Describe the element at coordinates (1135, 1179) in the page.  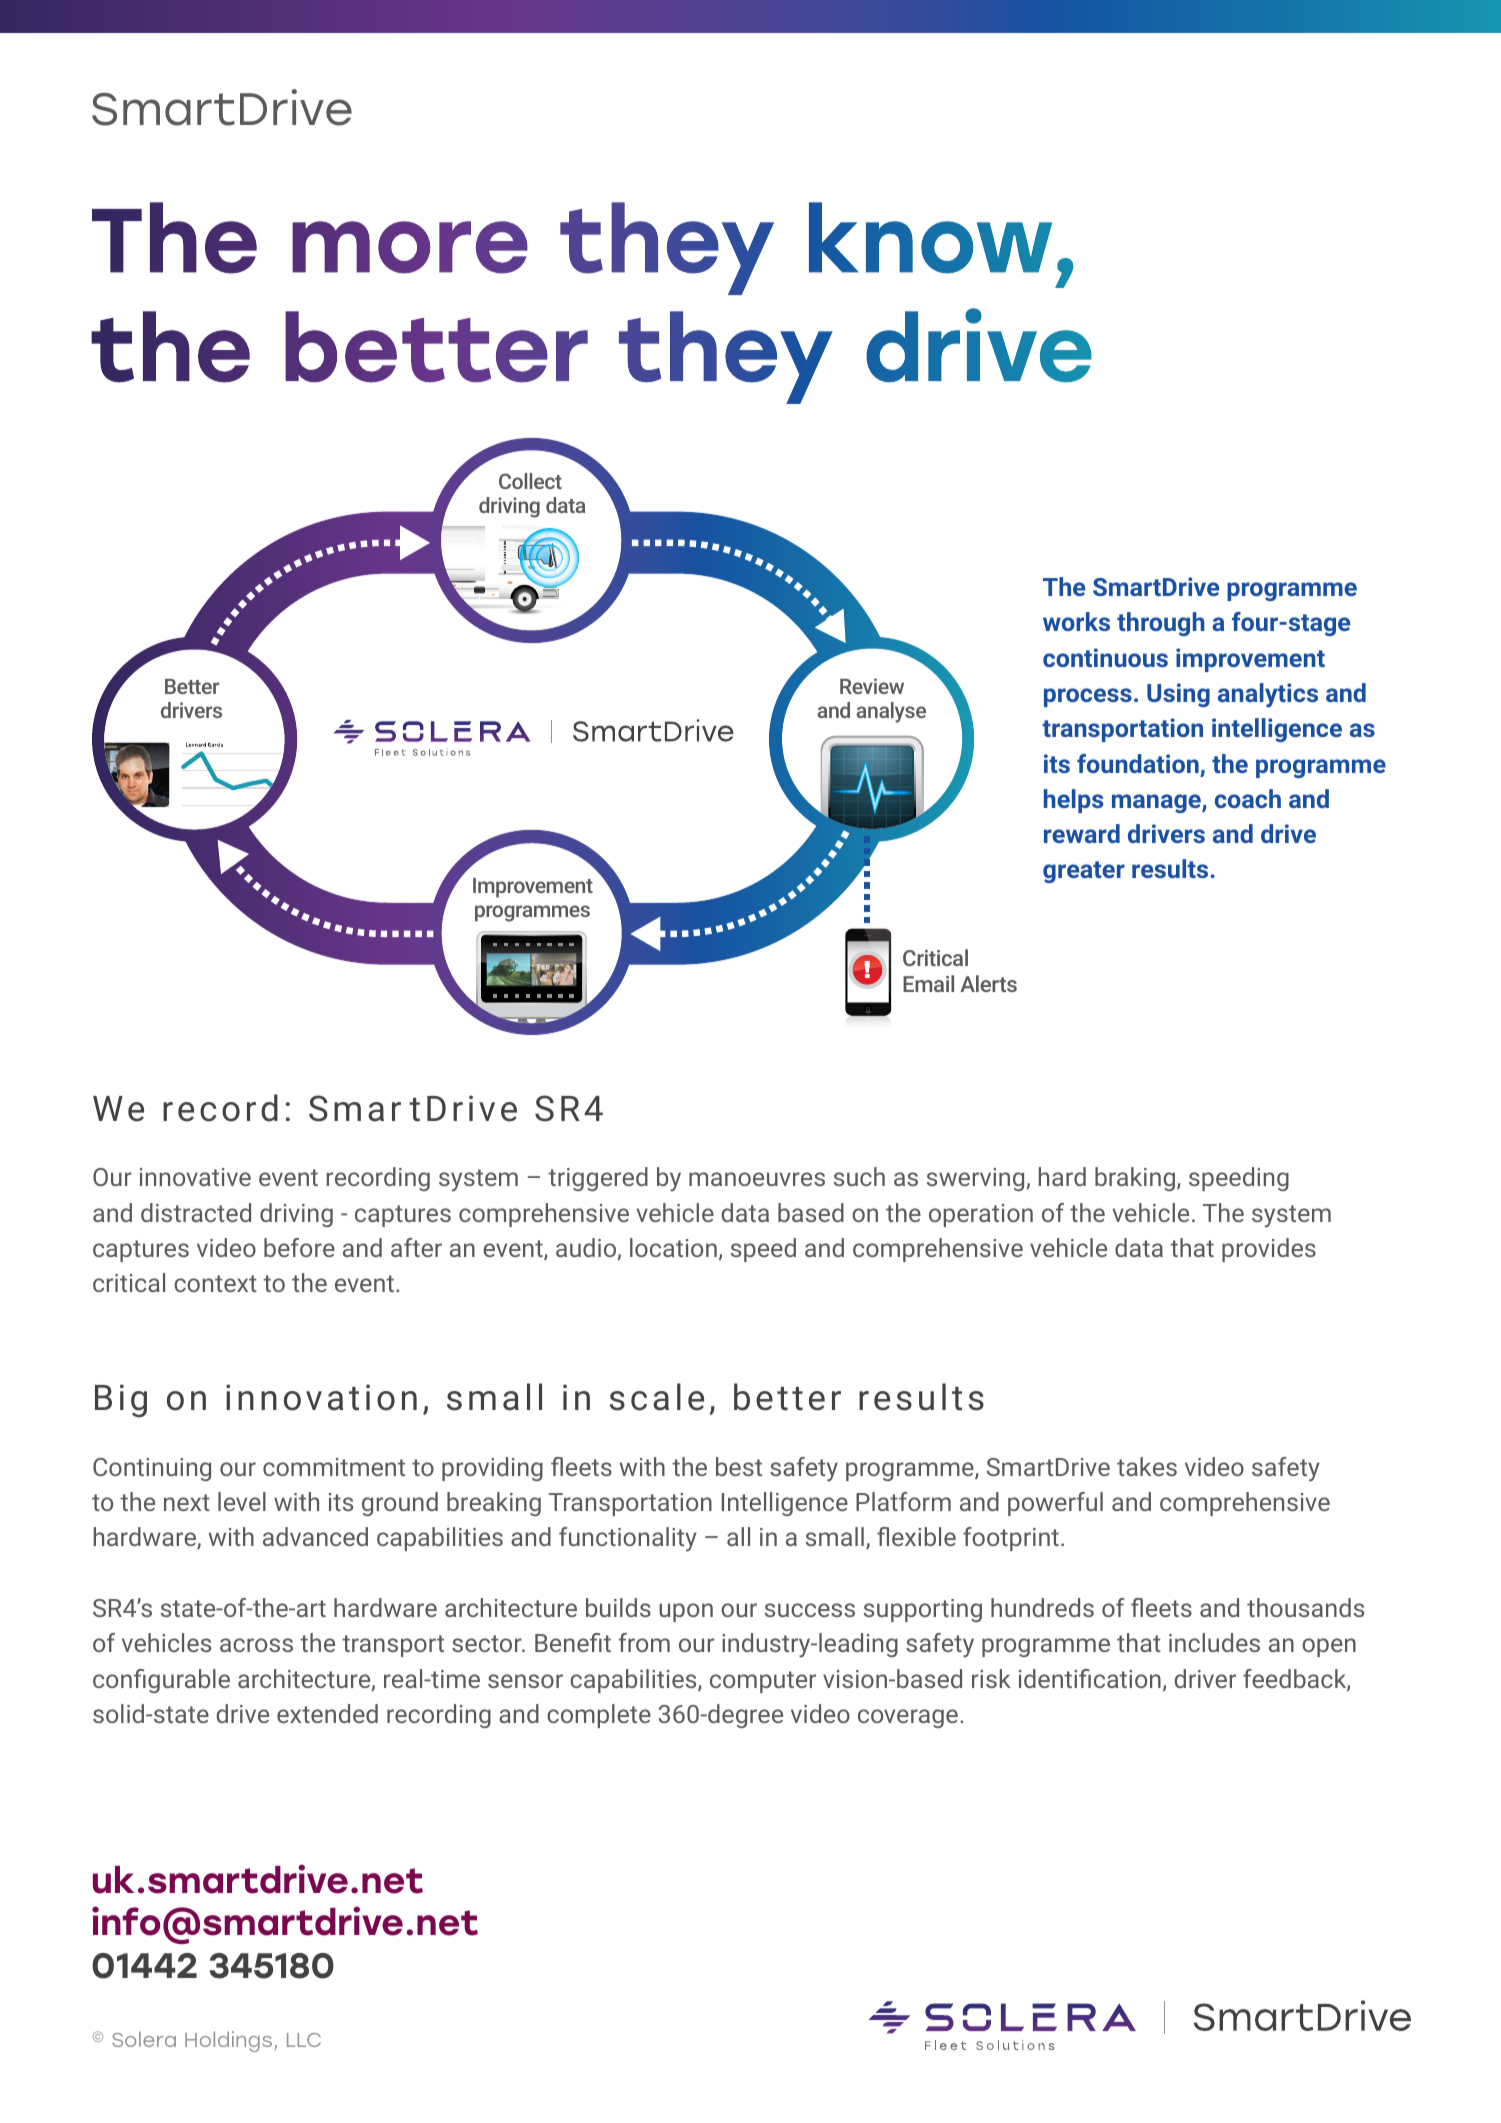
I see `braking` at that location.
